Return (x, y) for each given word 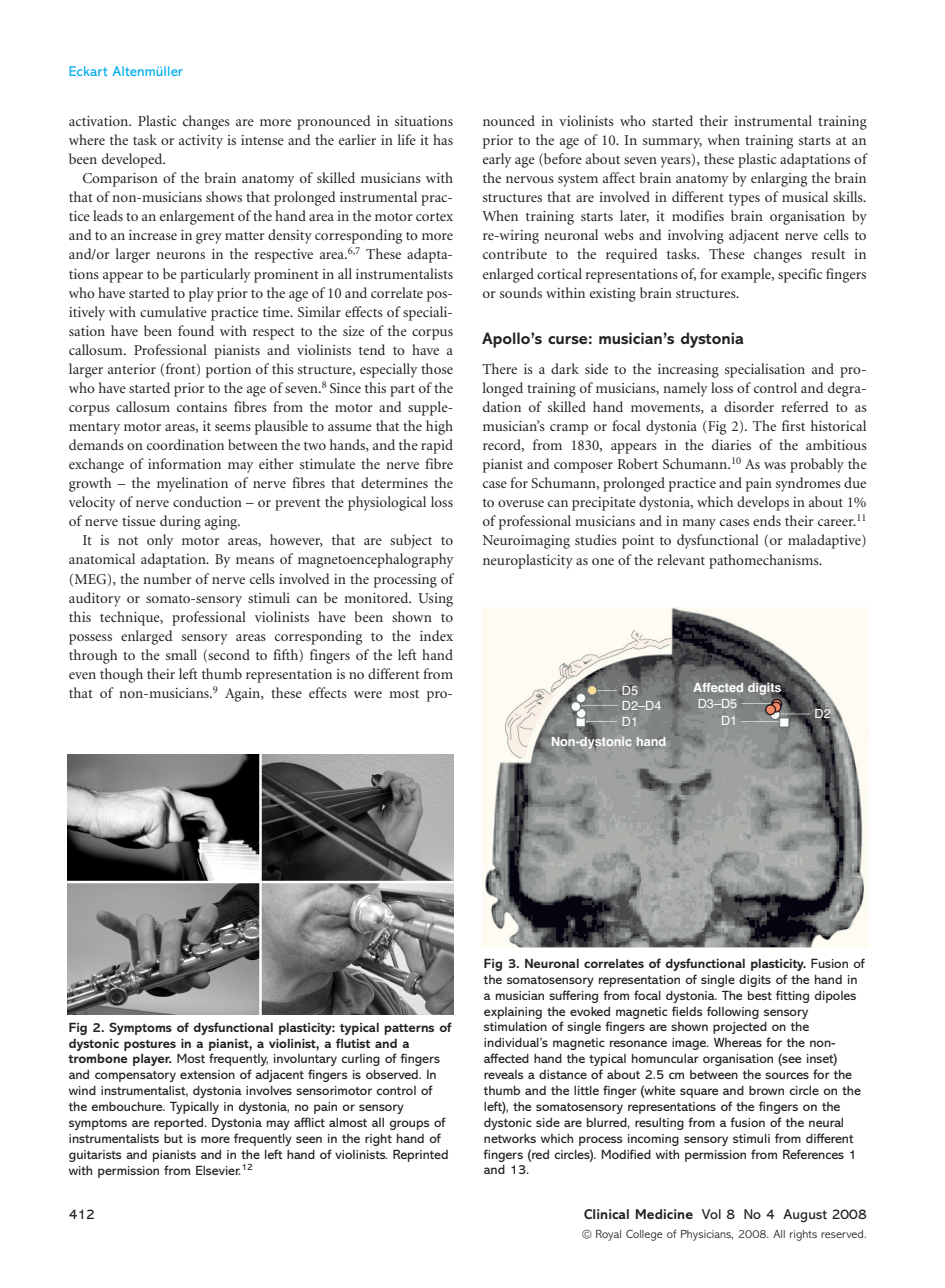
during (180, 522)
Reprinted (420, 1155)
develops (763, 503)
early (497, 160)
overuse (521, 503)
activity (201, 142)
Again (243, 695)
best (760, 995)
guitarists (95, 1156)
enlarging (779, 179)
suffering (573, 996)
